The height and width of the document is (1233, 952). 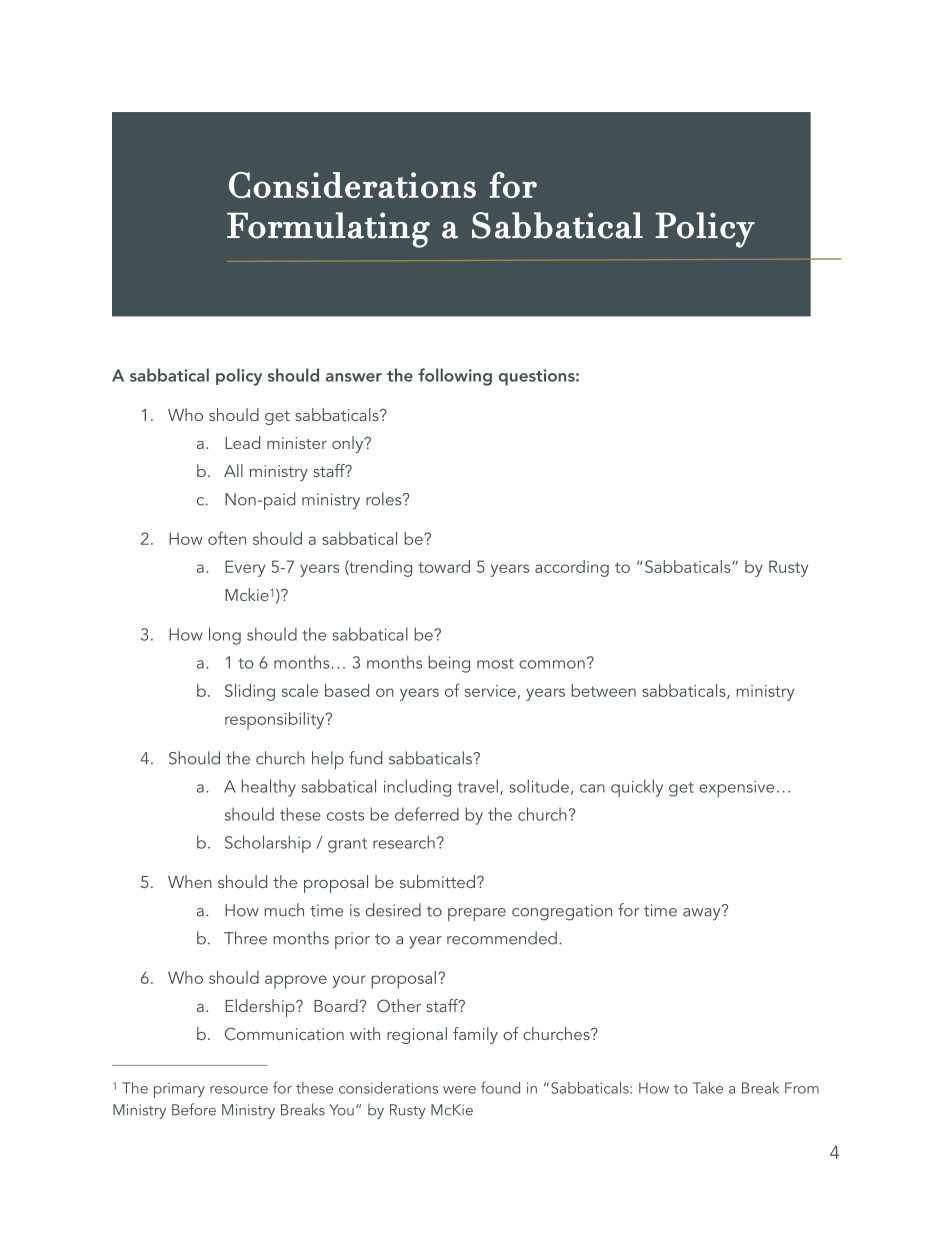 What do you see at coordinates (328, 230) in the document?
I see `Formulating` at bounding box center [328, 230].
